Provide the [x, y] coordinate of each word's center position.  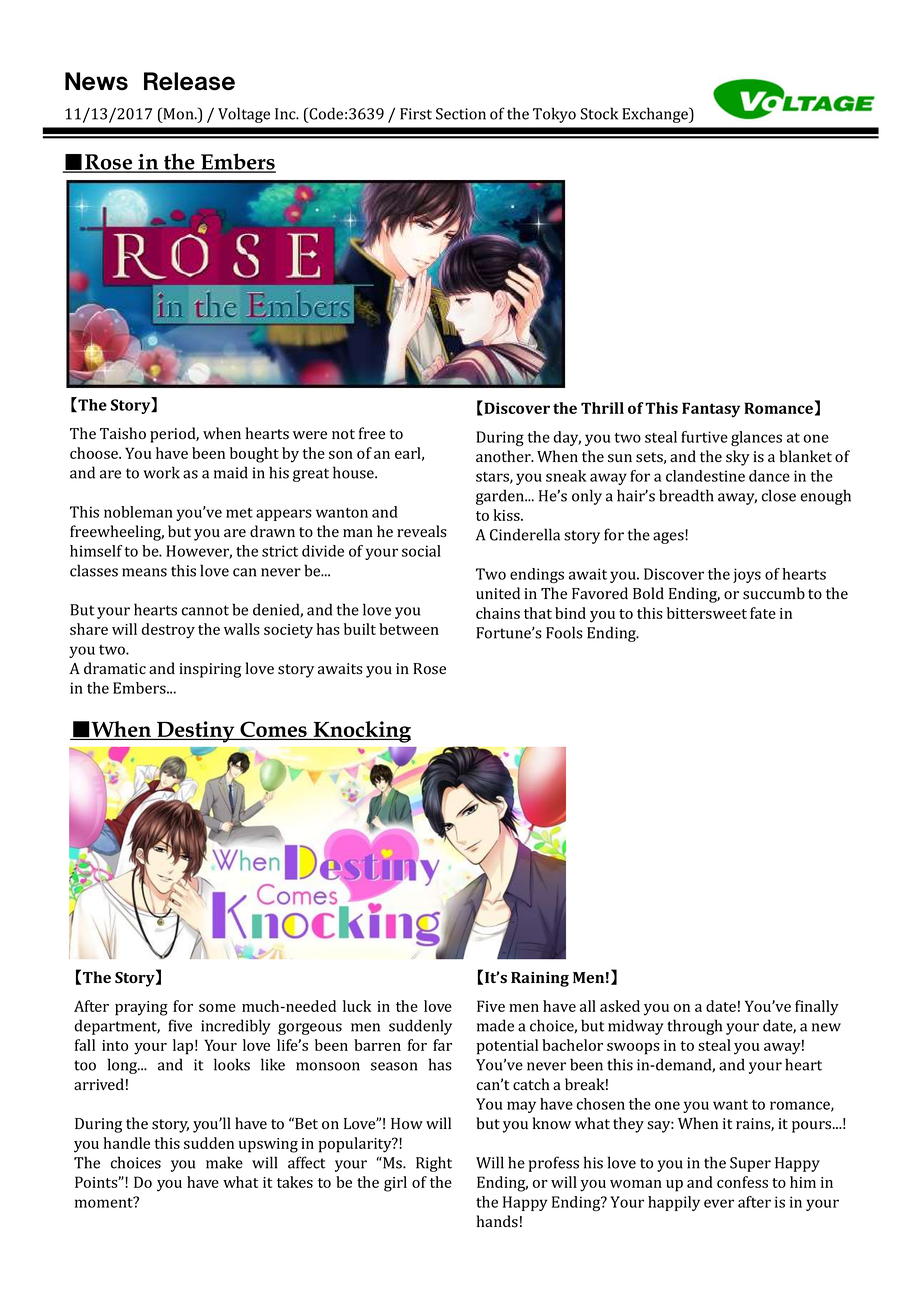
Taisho [123, 433]
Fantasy [711, 410]
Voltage [244, 115]
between [409, 629]
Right [434, 1164]
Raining [540, 979]
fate [763, 613]
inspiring [210, 670]
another [504, 456]
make [224, 1162]
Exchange [656, 115]
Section [461, 114]
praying [141, 1008]
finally [817, 1008]
